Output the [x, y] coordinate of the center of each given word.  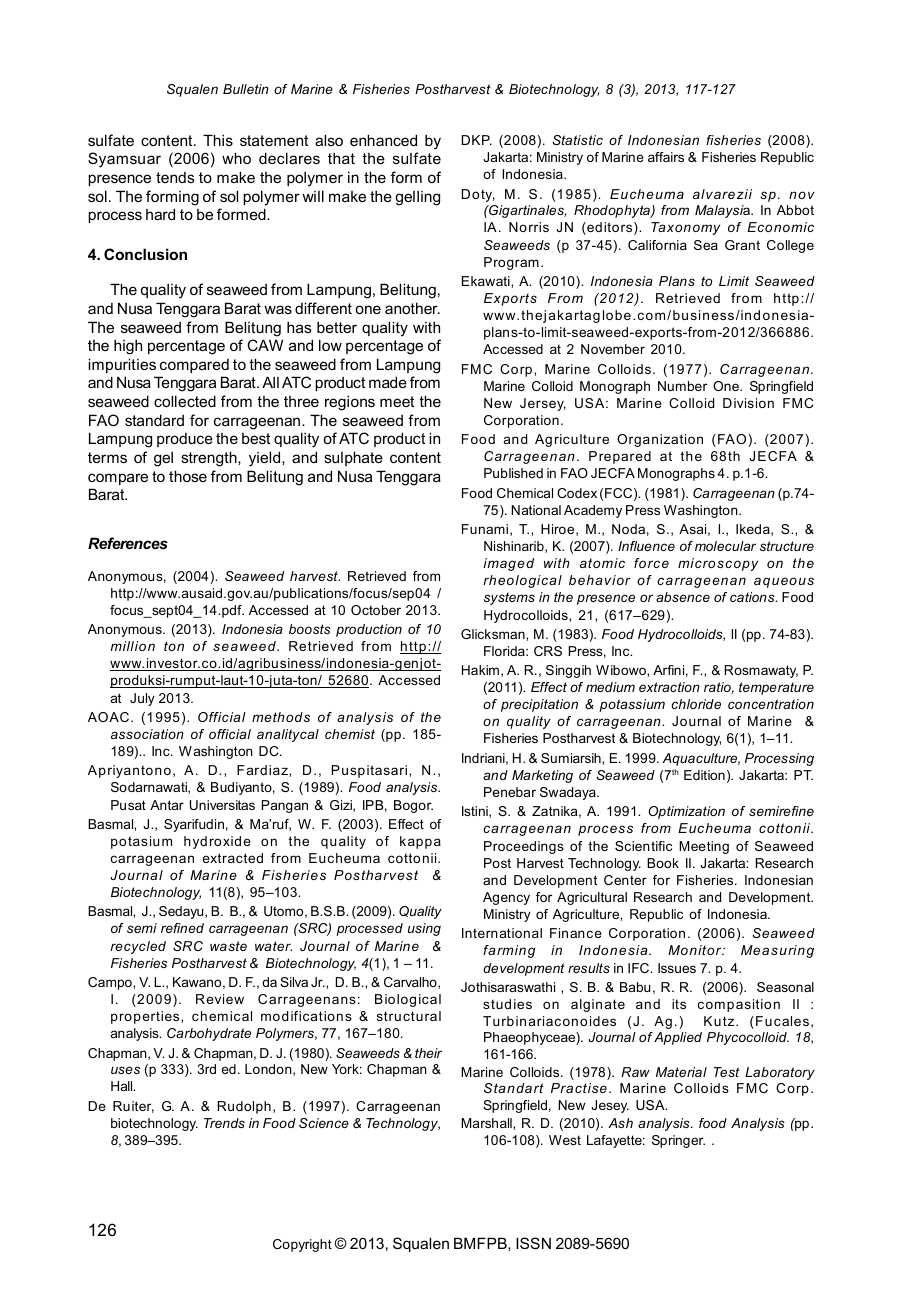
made [388, 382]
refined [182, 928]
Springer [678, 1141]
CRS [548, 651]
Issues [677, 968]
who [236, 158]
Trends [224, 1123]
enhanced [383, 140]
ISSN [533, 1243]
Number [682, 386]
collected [185, 401]
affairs [666, 157]
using [424, 929]
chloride [696, 704]
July [142, 699]
